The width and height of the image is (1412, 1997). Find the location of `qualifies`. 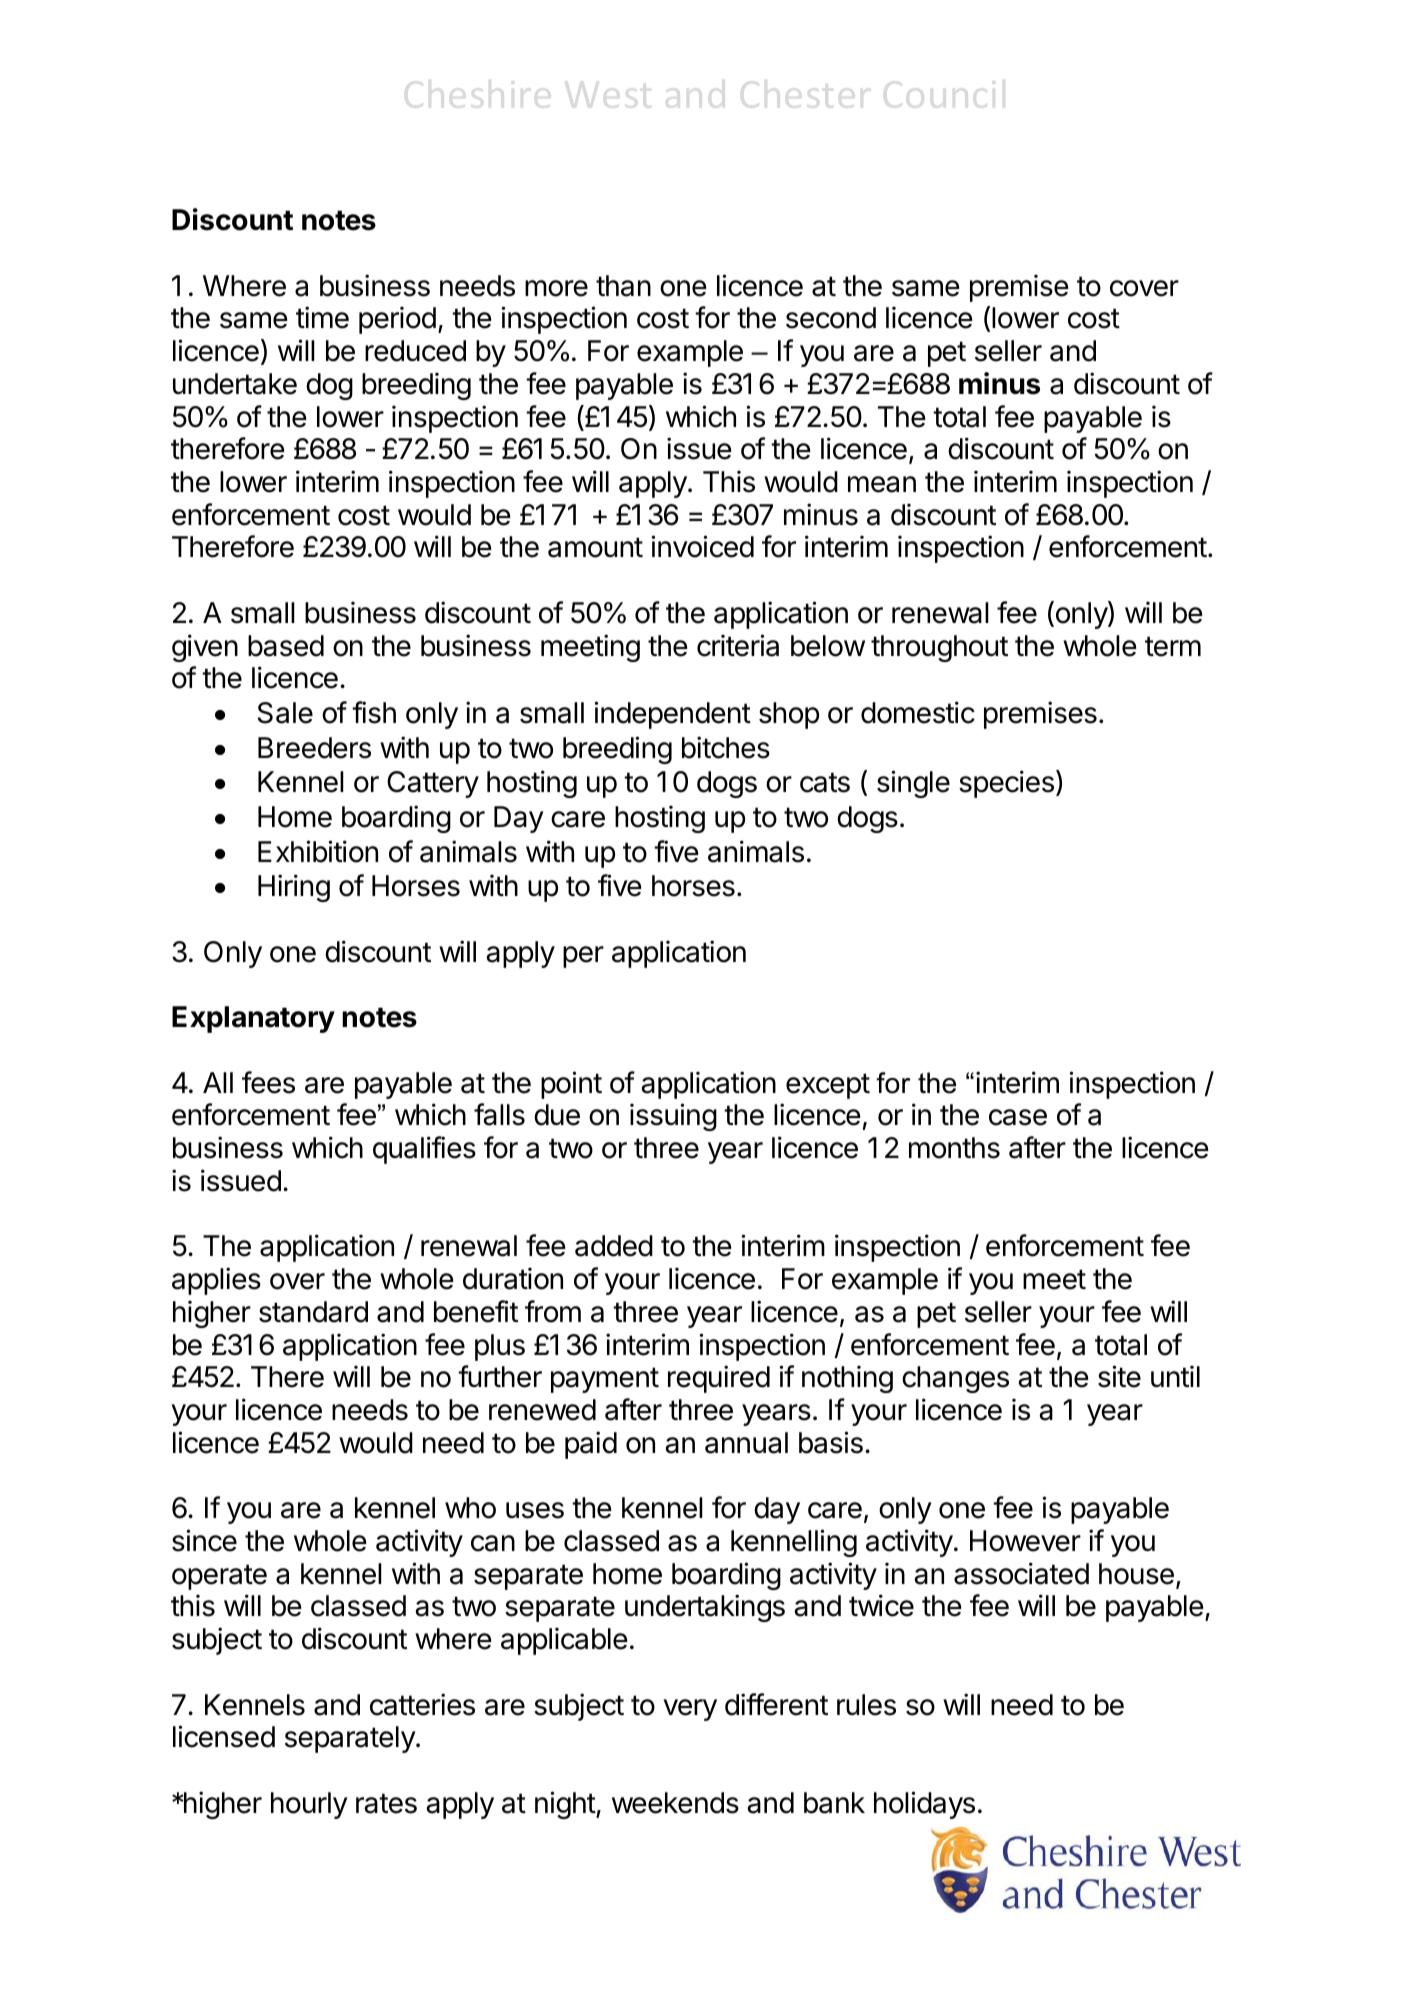

qualifies is located at coordinates (424, 1150).
